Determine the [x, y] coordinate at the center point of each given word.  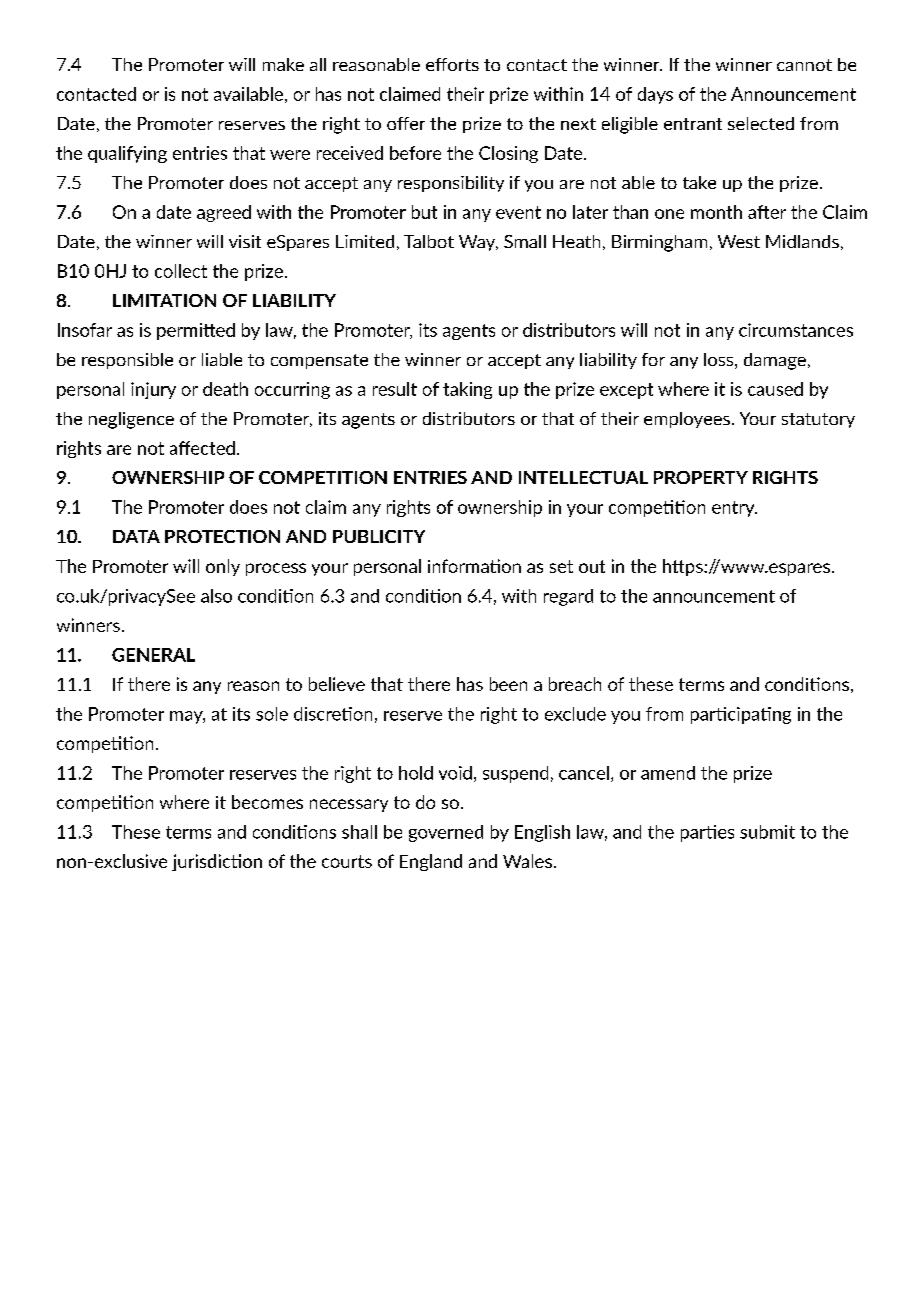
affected [202, 448]
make [283, 64]
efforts [452, 64]
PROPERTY [701, 477]
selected [761, 123]
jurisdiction [217, 862]
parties [707, 833]
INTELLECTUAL [583, 477]
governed [446, 833]
